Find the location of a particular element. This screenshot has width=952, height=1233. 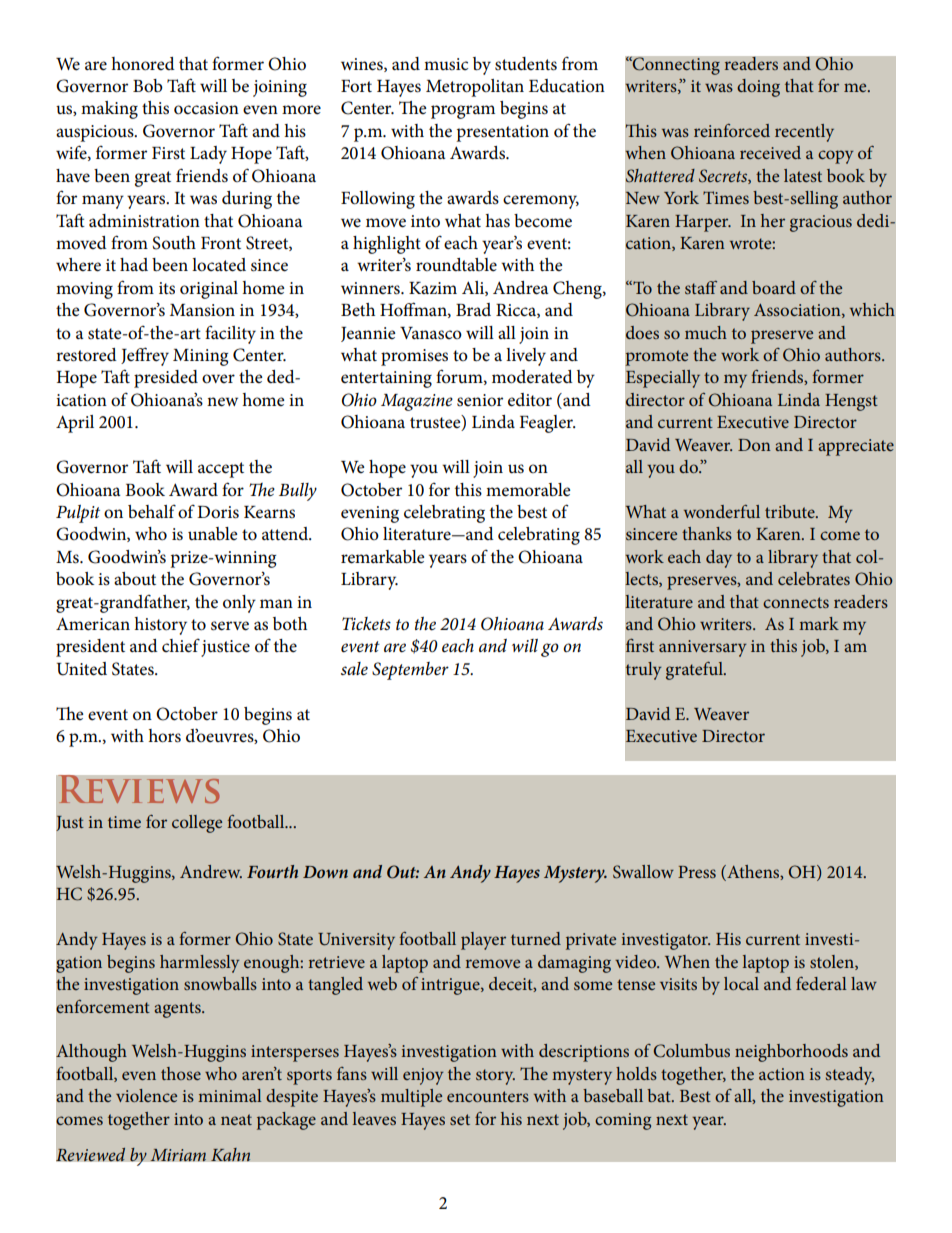

Press is located at coordinates (697, 872).
